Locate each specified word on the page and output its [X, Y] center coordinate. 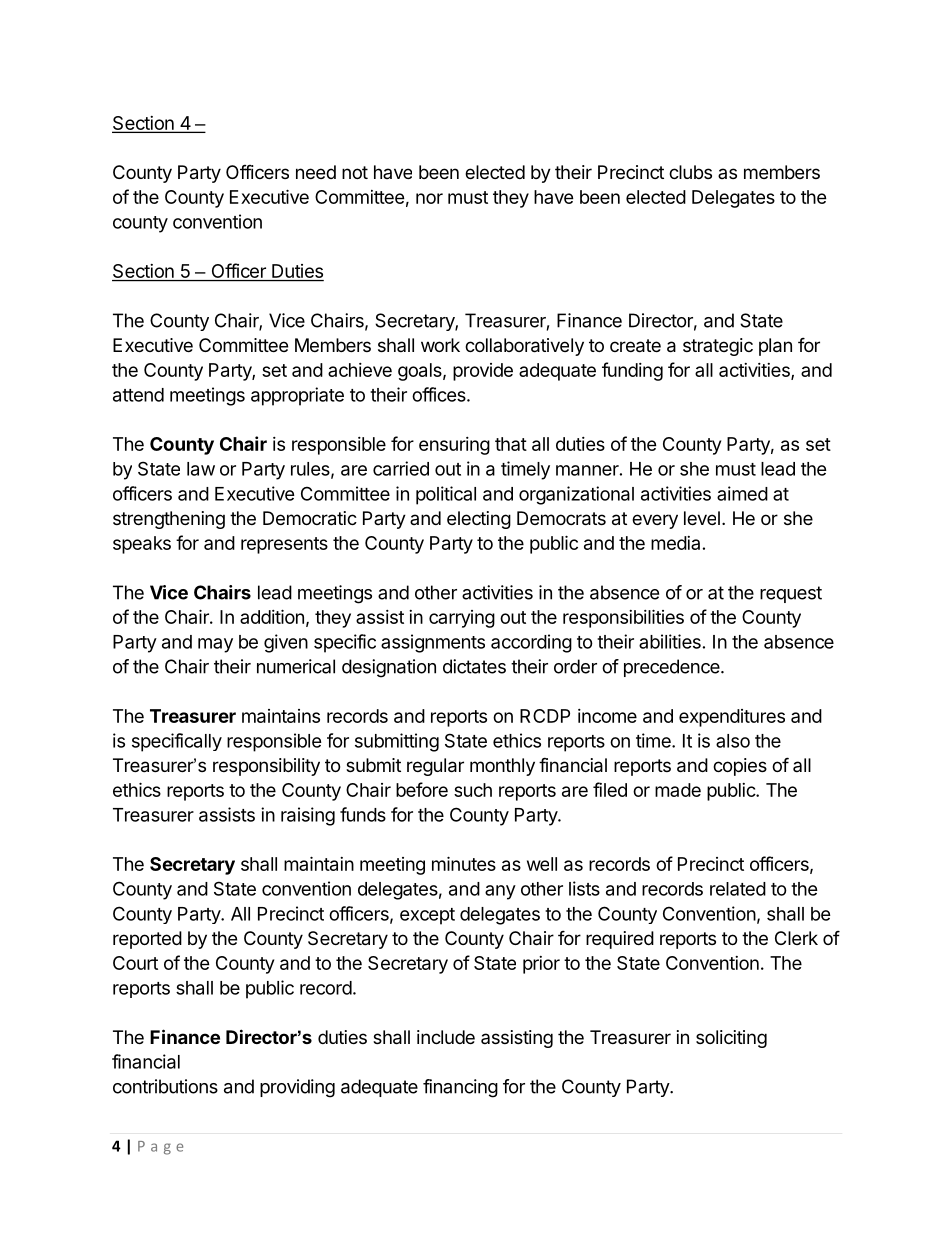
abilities [670, 641]
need [316, 172]
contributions [165, 1086]
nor [429, 198]
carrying [462, 619]
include [446, 1037]
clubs [690, 172]
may [215, 645]
